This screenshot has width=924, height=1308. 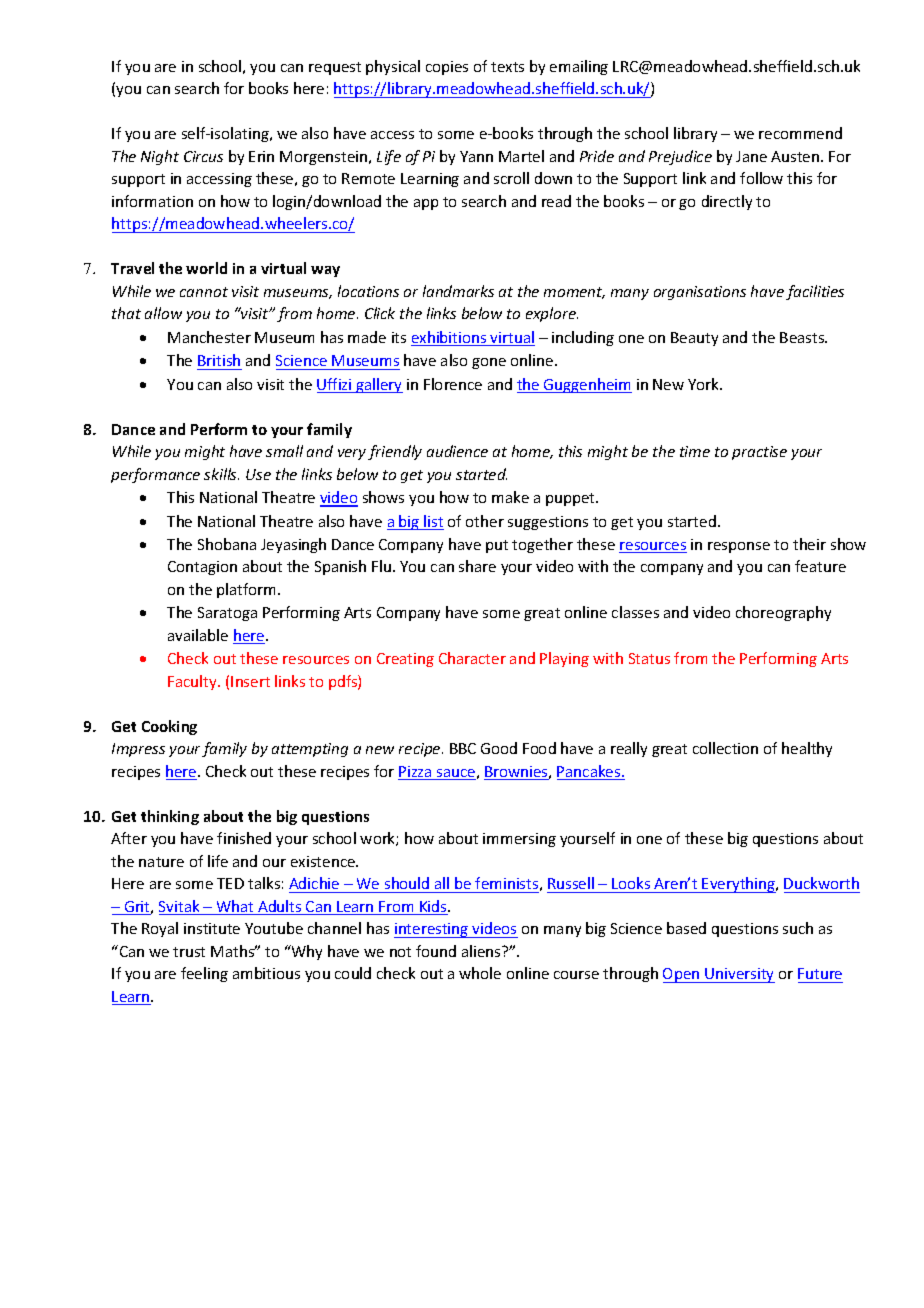 What do you see at coordinates (202, 568) in the screenshot?
I see `Contagion` at bounding box center [202, 568].
